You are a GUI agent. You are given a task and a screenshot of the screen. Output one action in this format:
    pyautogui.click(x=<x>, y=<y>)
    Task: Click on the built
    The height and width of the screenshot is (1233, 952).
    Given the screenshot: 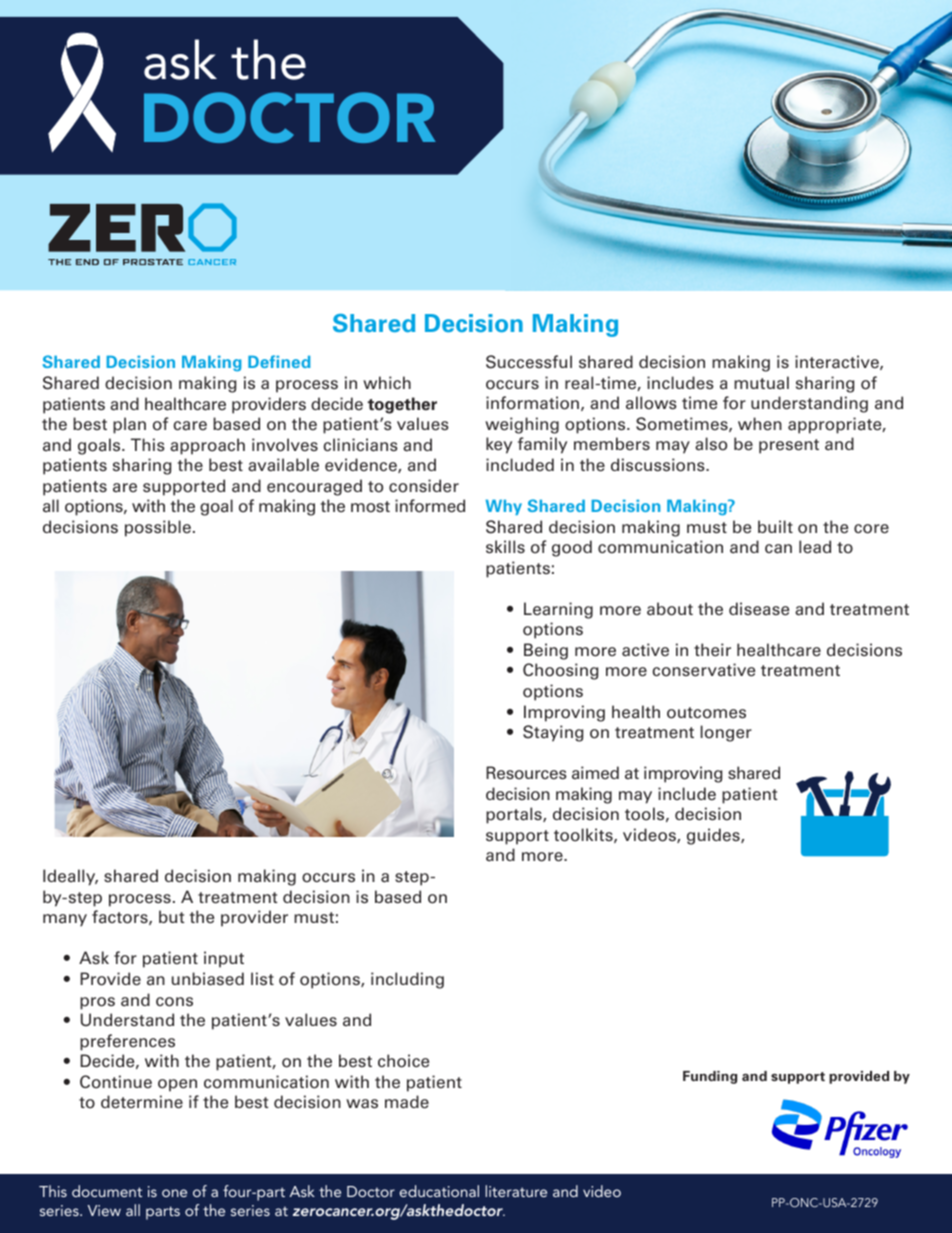 What is the action you would take?
    pyautogui.click(x=775, y=526)
